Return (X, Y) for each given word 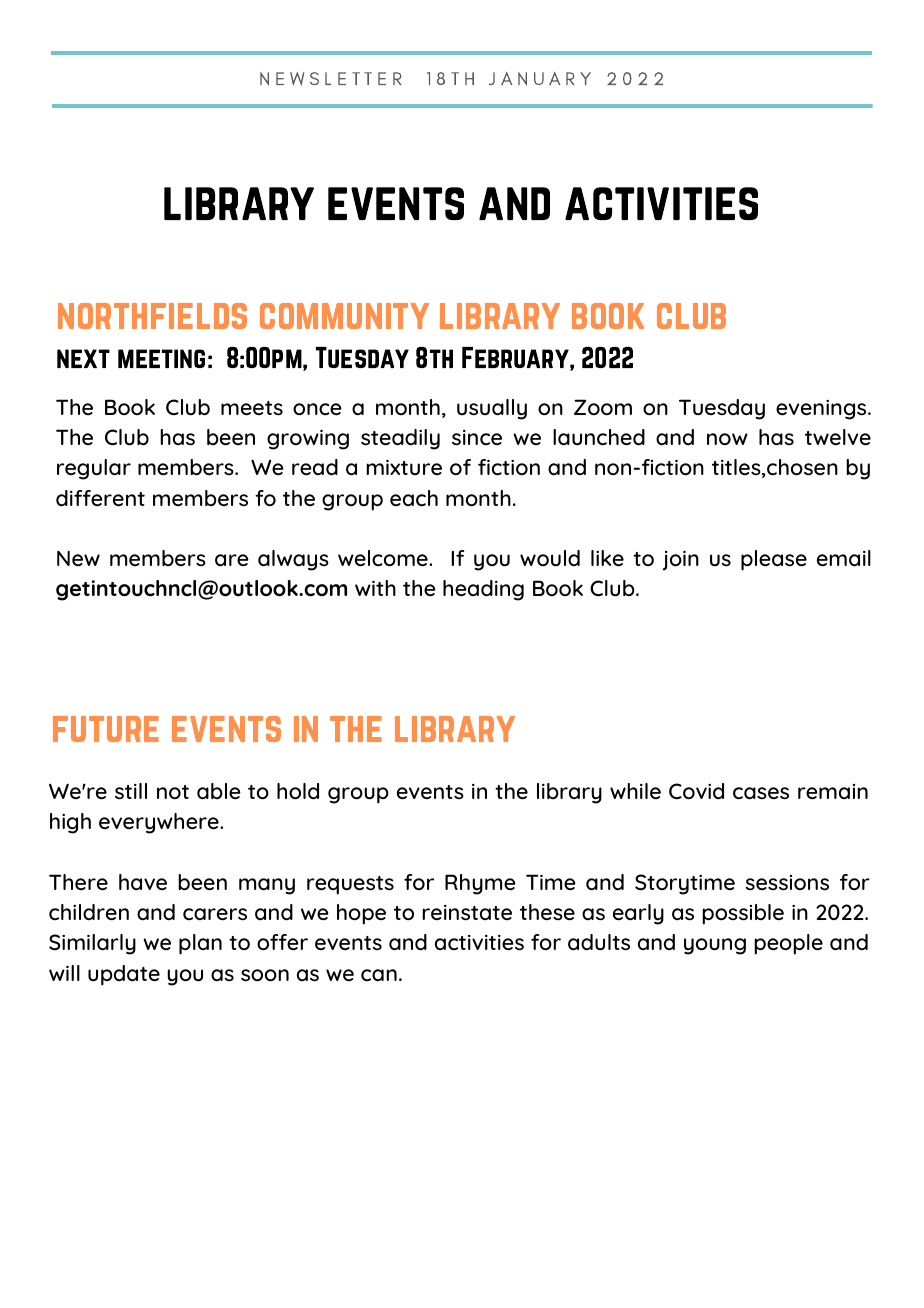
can (379, 975)
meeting (161, 358)
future (106, 729)
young (715, 946)
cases (761, 793)
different (100, 498)
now (727, 439)
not (173, 792)
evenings (822, 410)
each (414, 498)
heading (483, 590)
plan (200, 944)
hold (298, 791)
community (344, 316)
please (774, 560)
